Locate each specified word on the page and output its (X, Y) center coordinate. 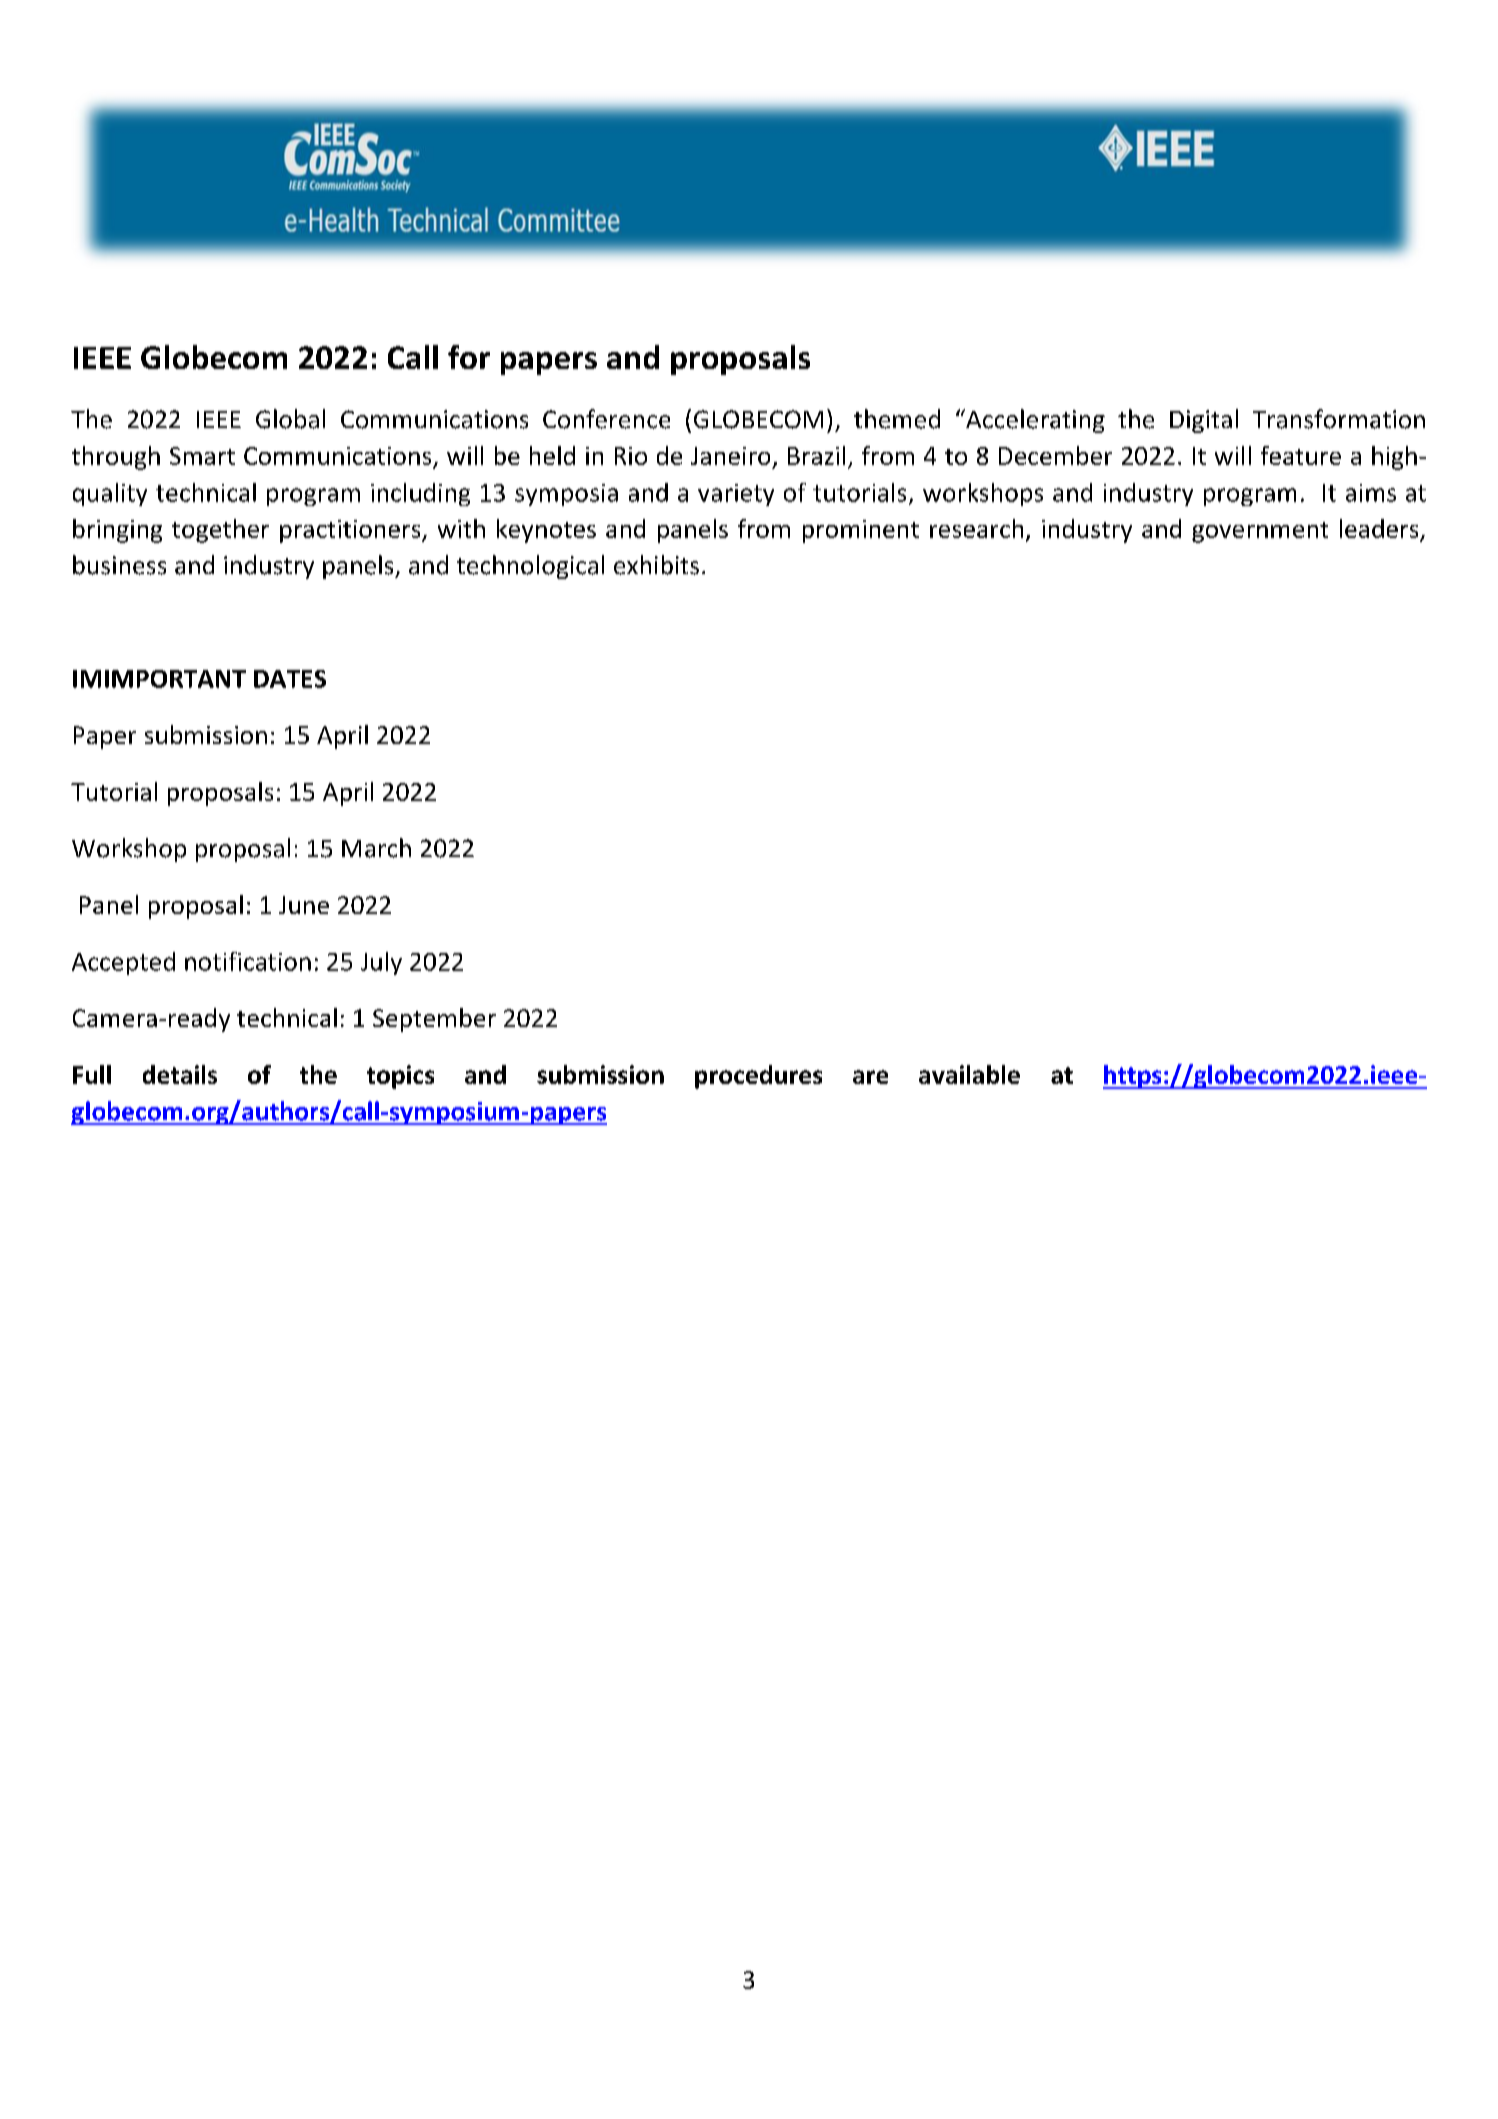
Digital (1204, 421)
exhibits (656, 565)
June (304, 905)
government (1260, 532)
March (376, 848)
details (180, 1074)
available (969, 1074)
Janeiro (730, 456)
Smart (202, 456)
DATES (290, 679)
